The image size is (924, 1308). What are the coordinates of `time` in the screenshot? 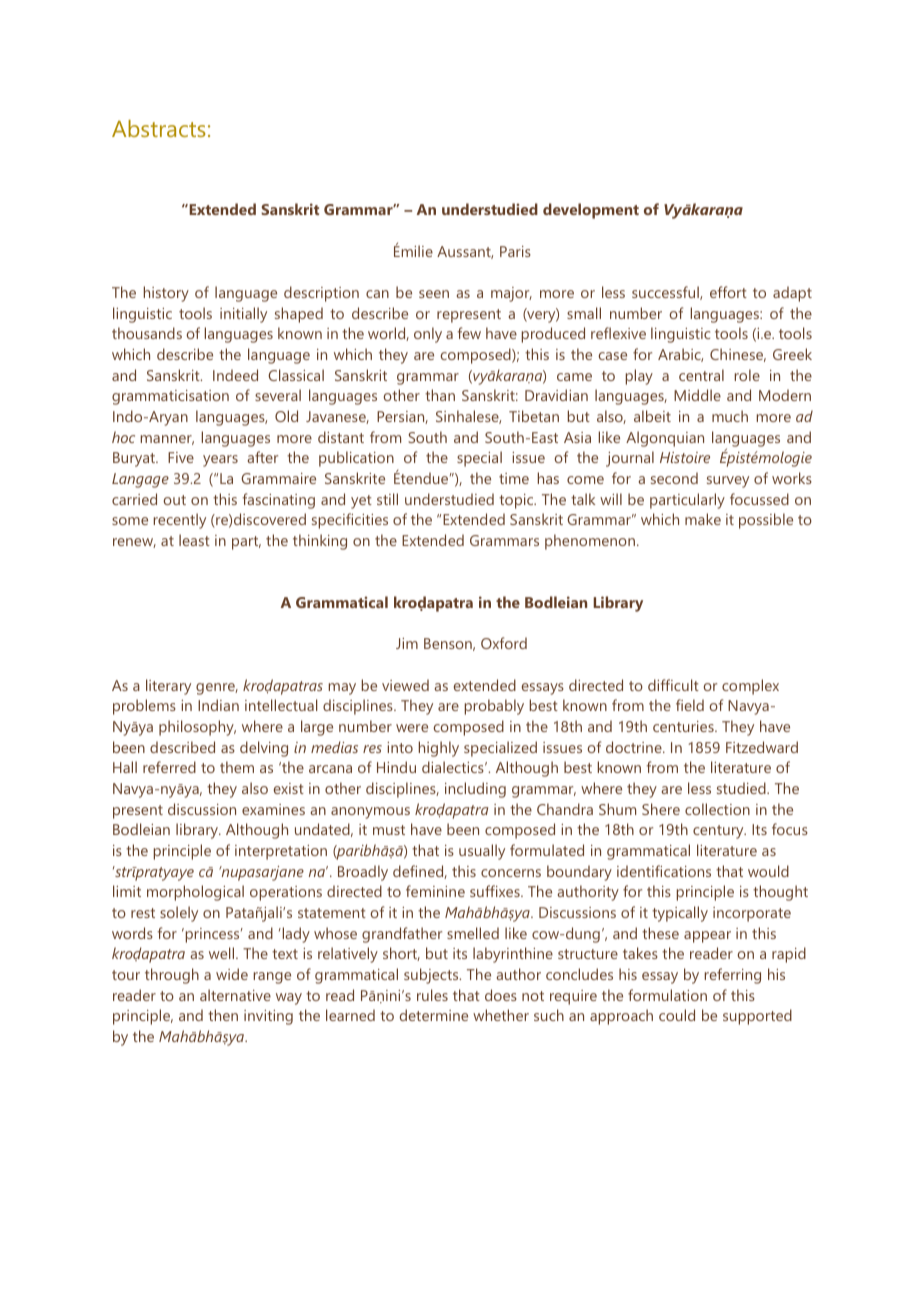 It's located at (514, 478).
